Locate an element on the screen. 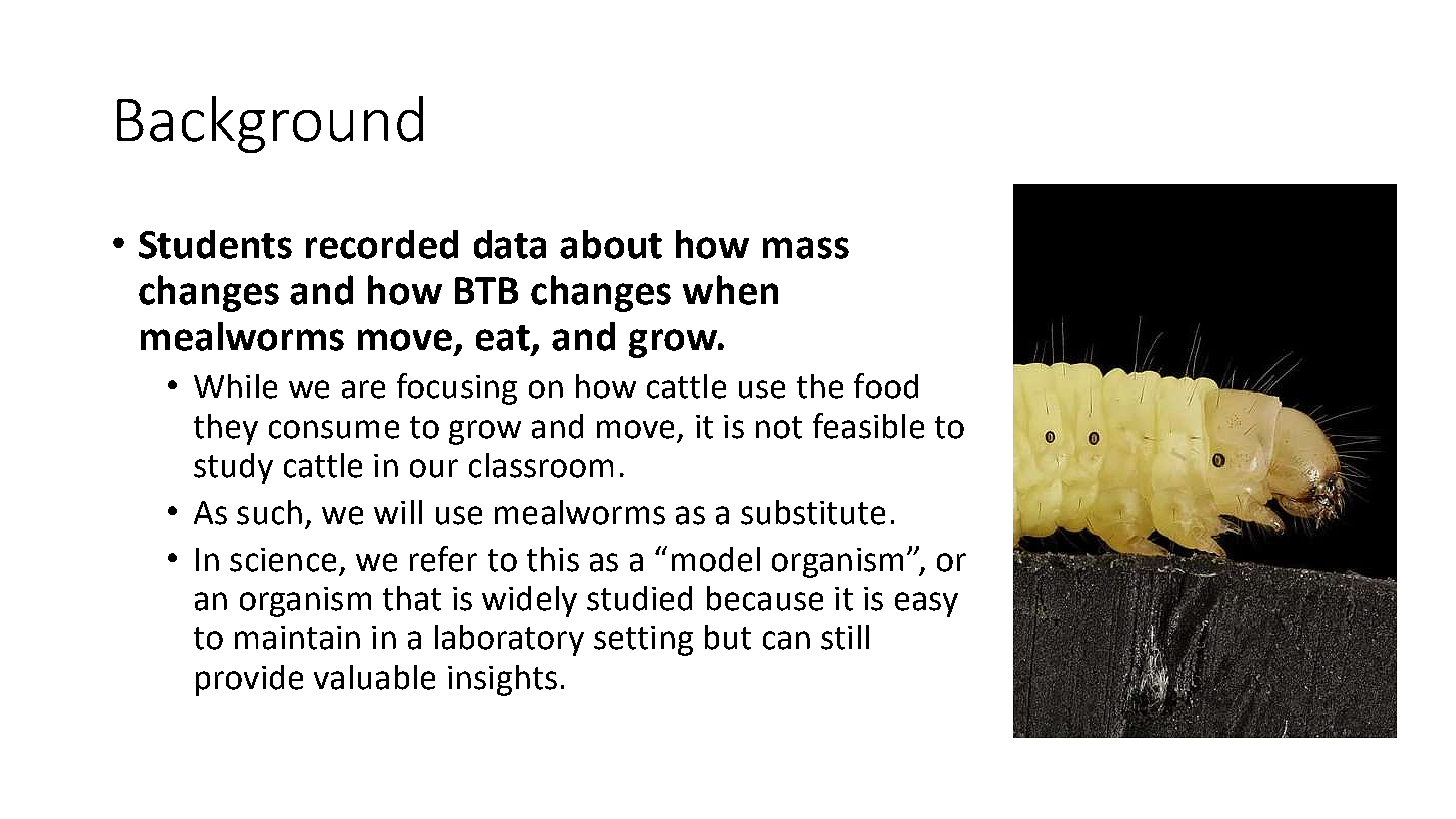 This screenshot has height=819, width=1456. Background is located at coordinates (270, 124).
